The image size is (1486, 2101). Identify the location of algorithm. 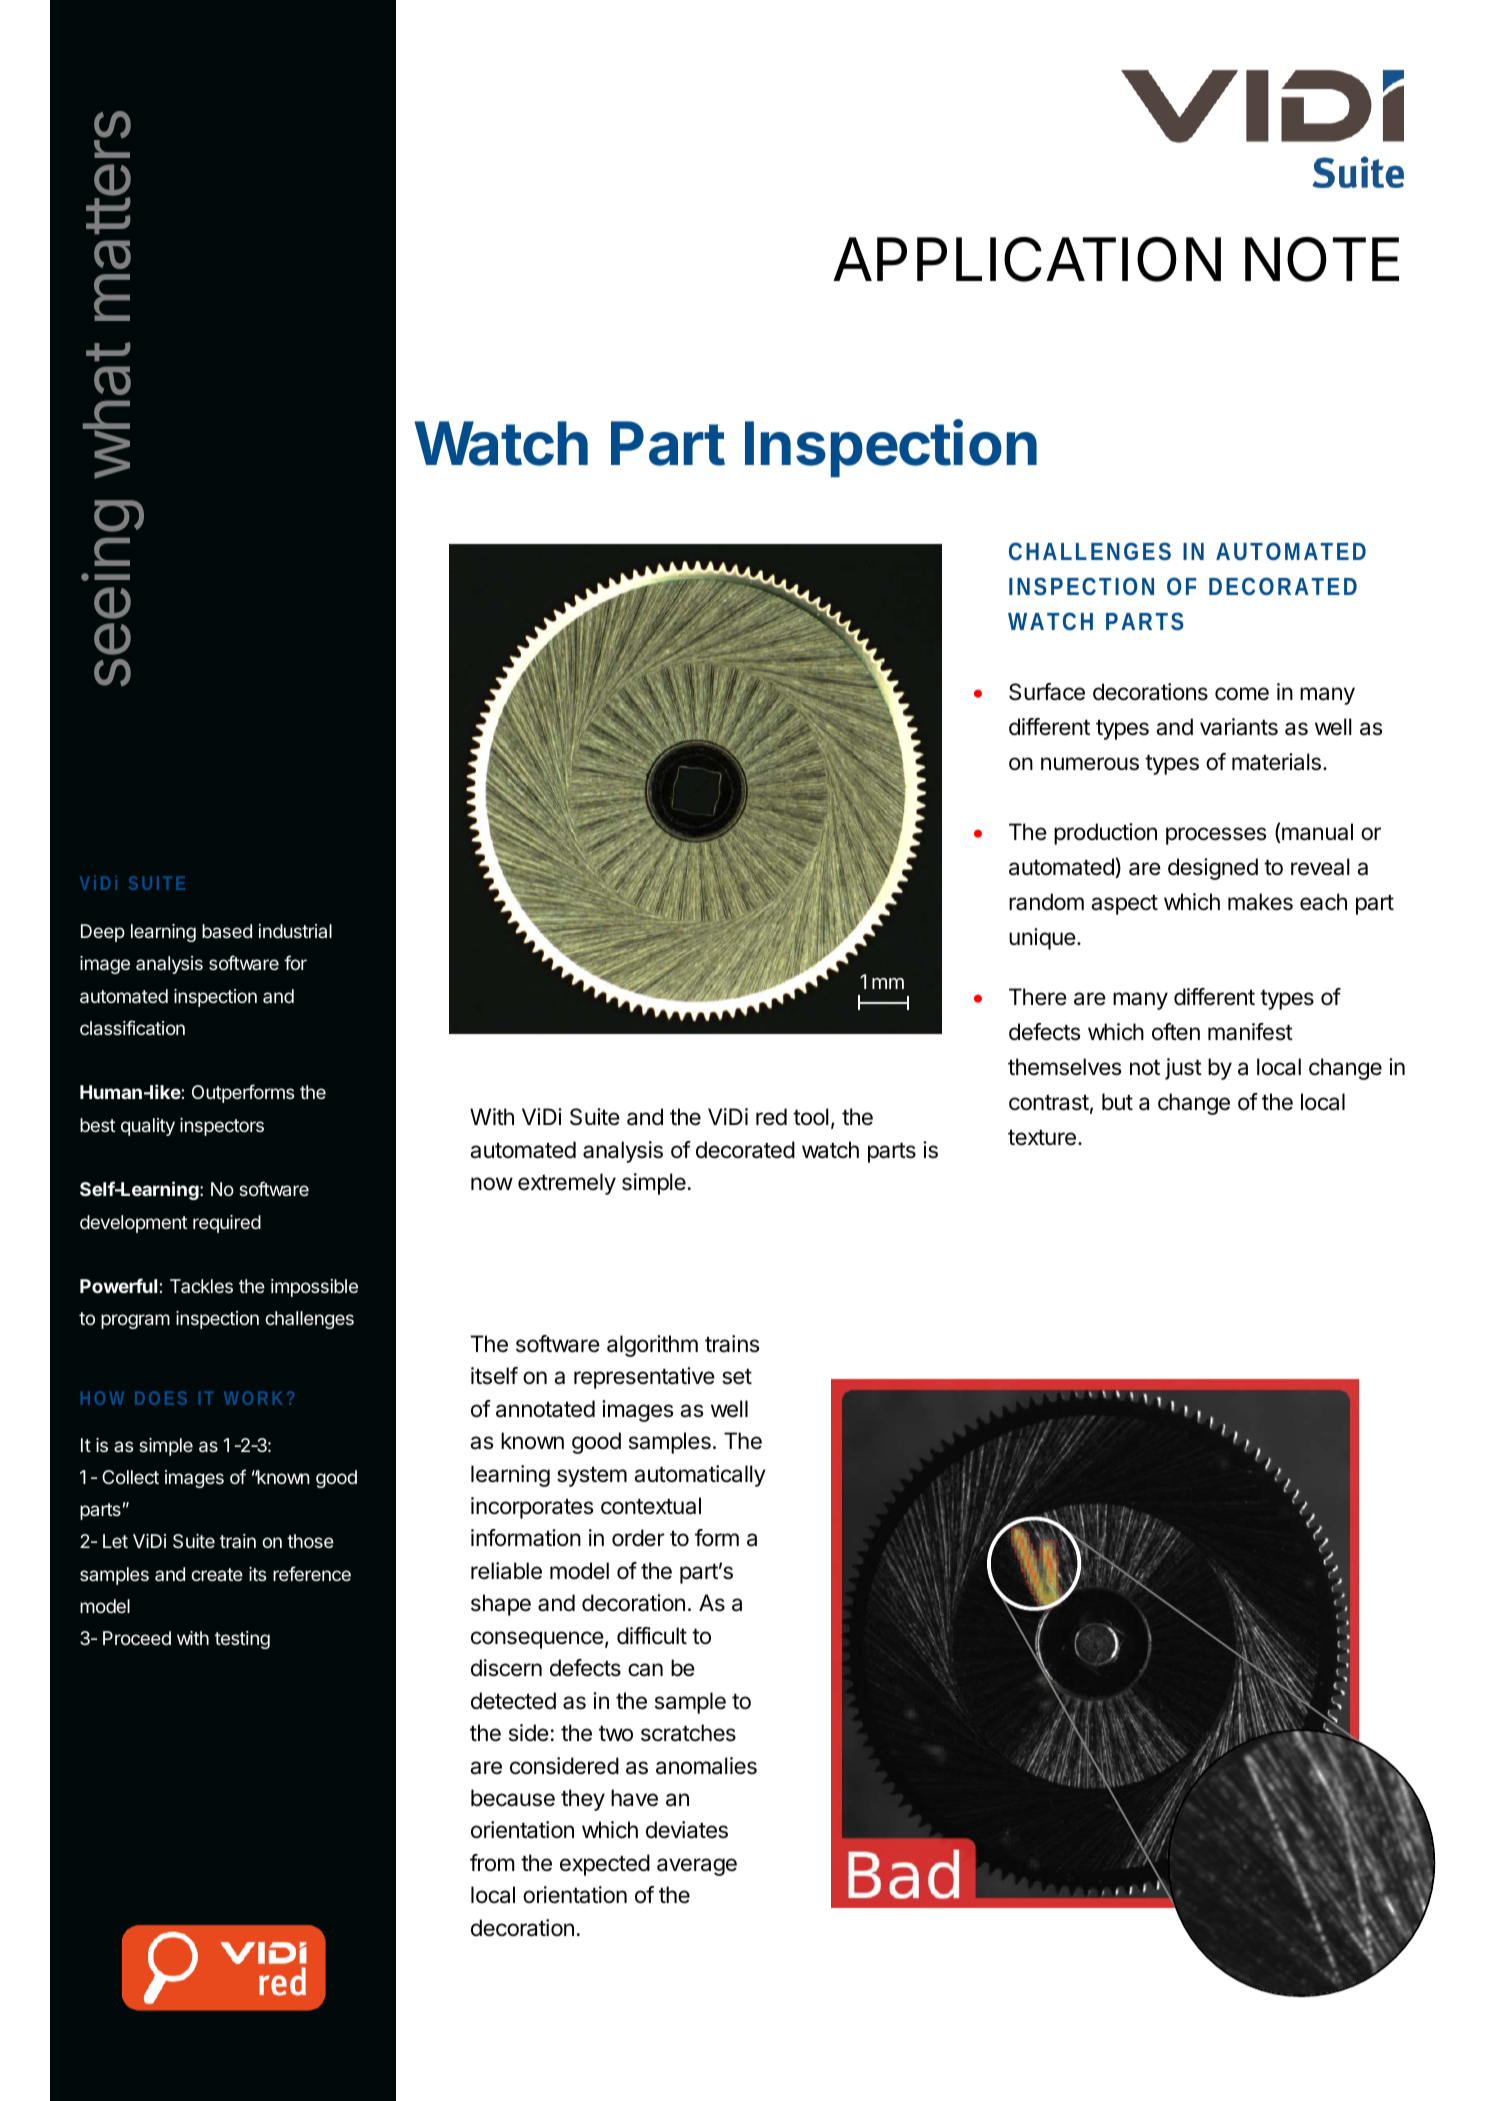
(652, 1346).
